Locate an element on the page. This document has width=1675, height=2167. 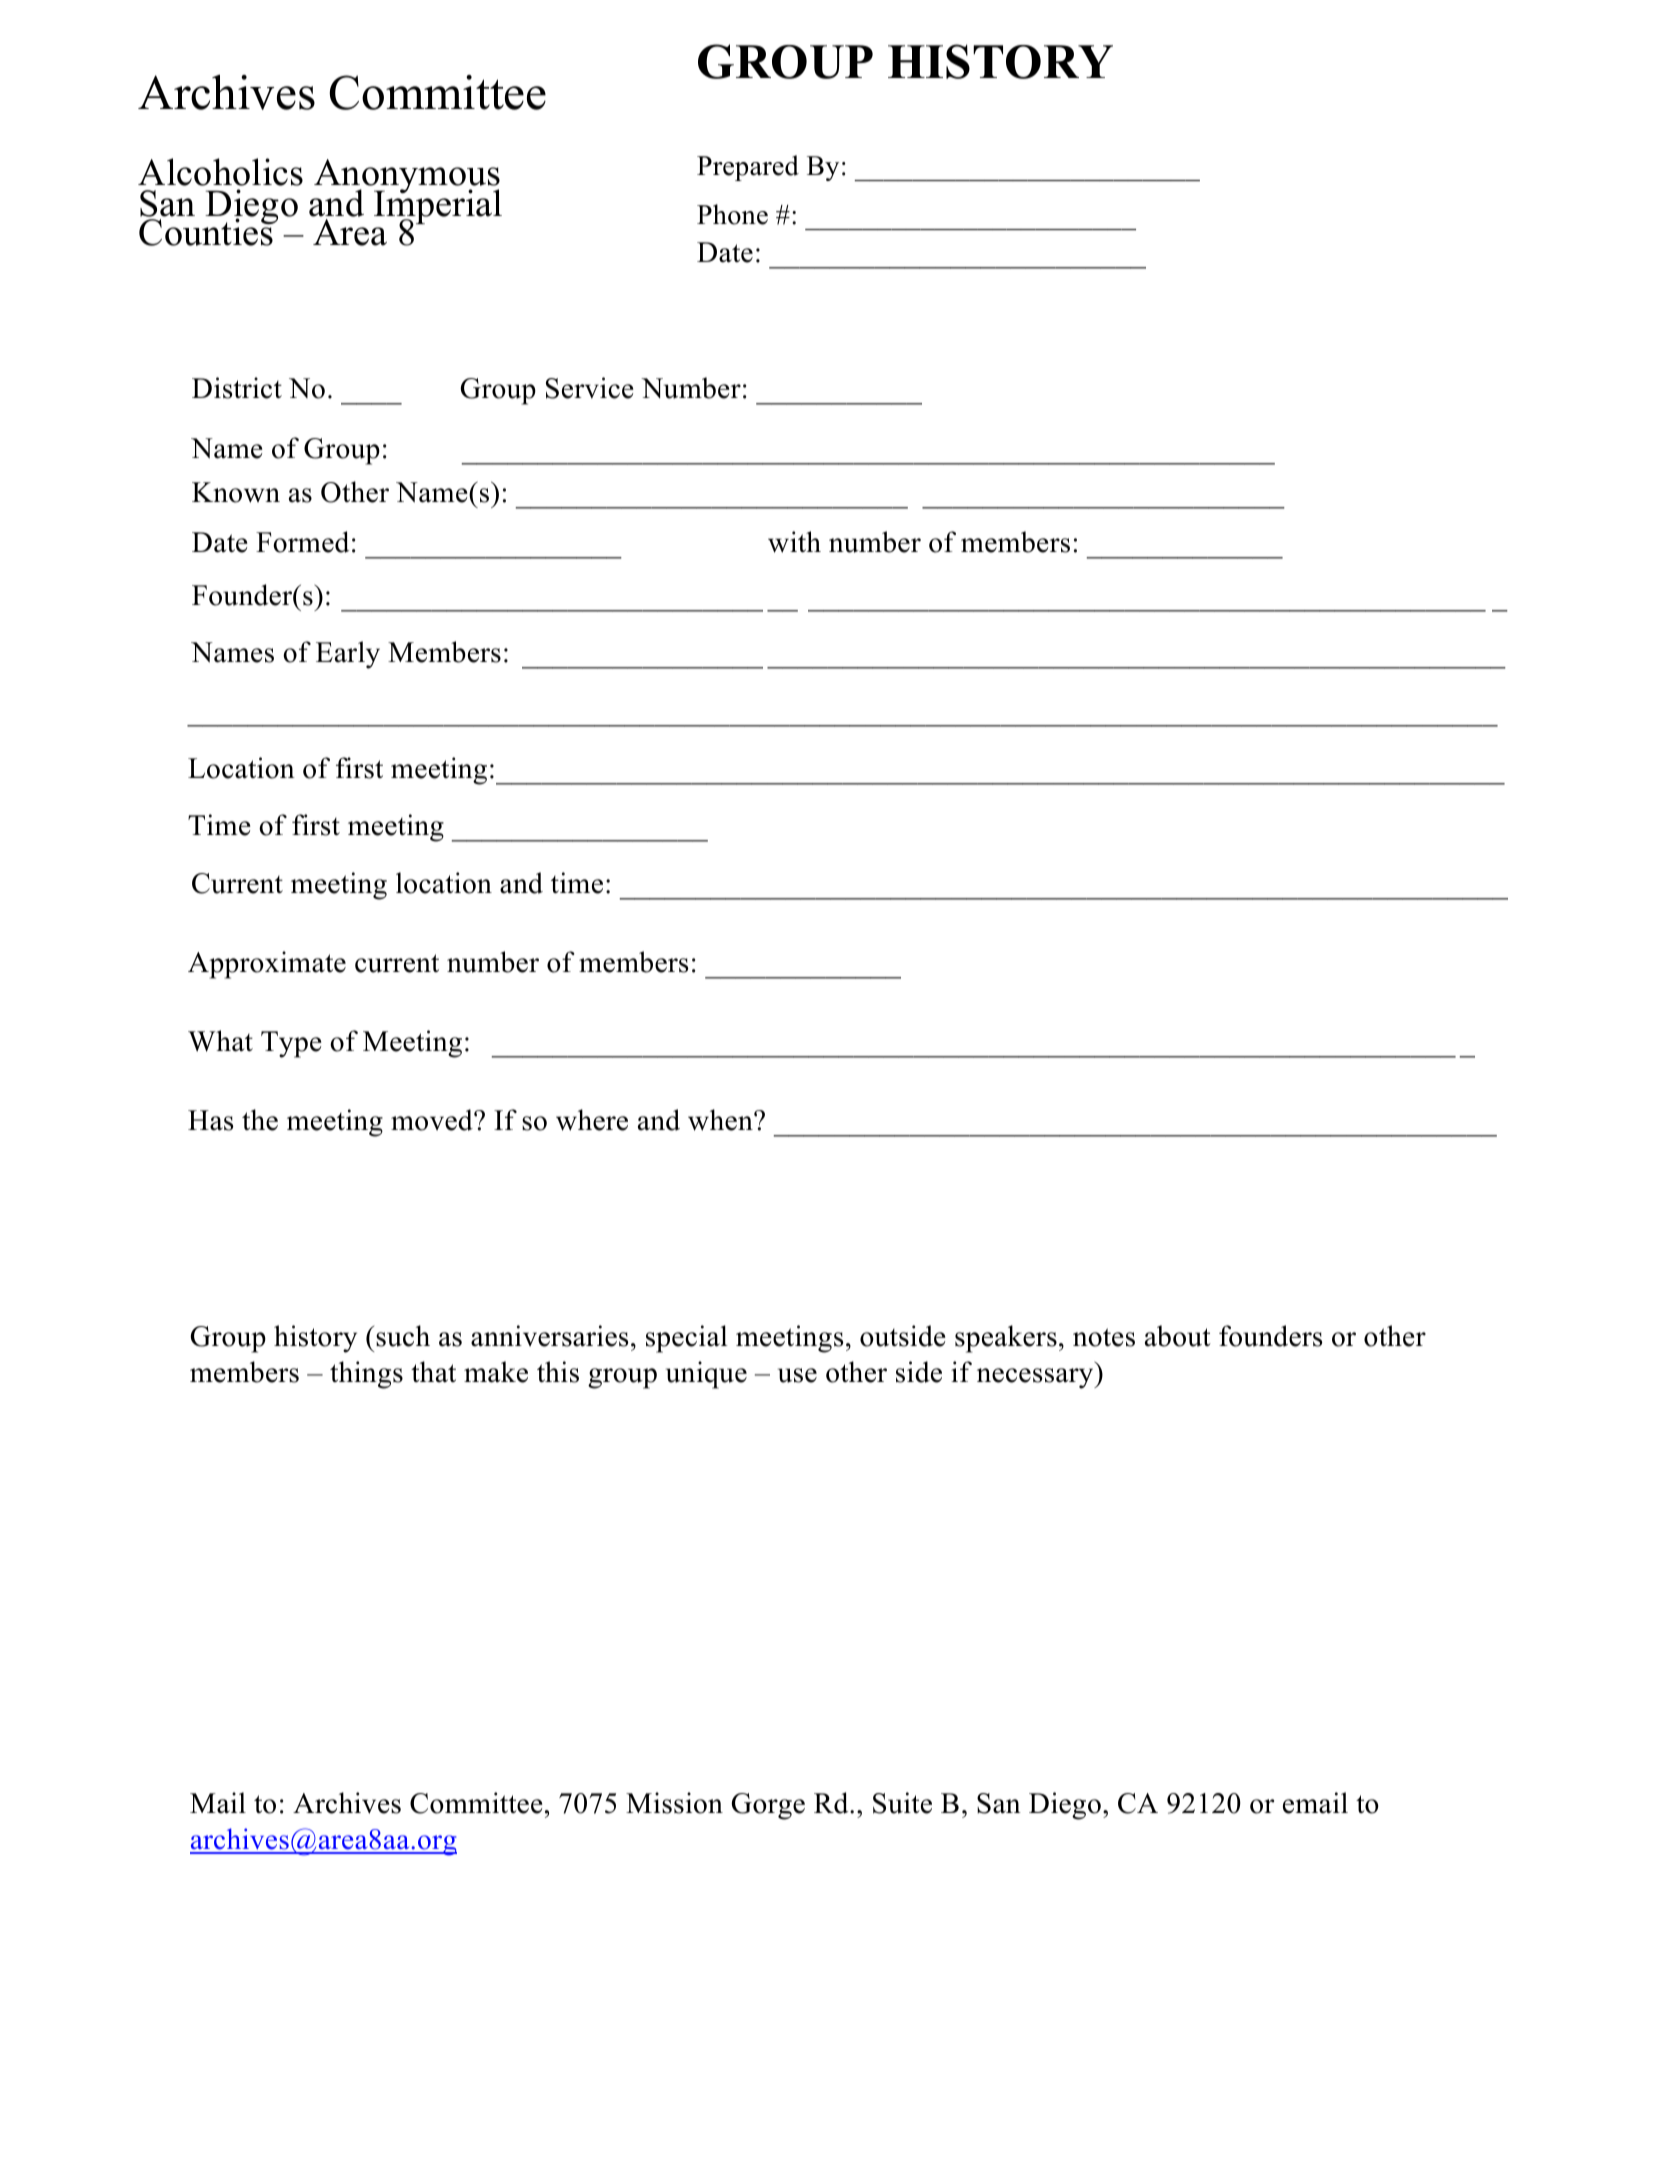
Gorge is located at coordinates (768, 1806).
